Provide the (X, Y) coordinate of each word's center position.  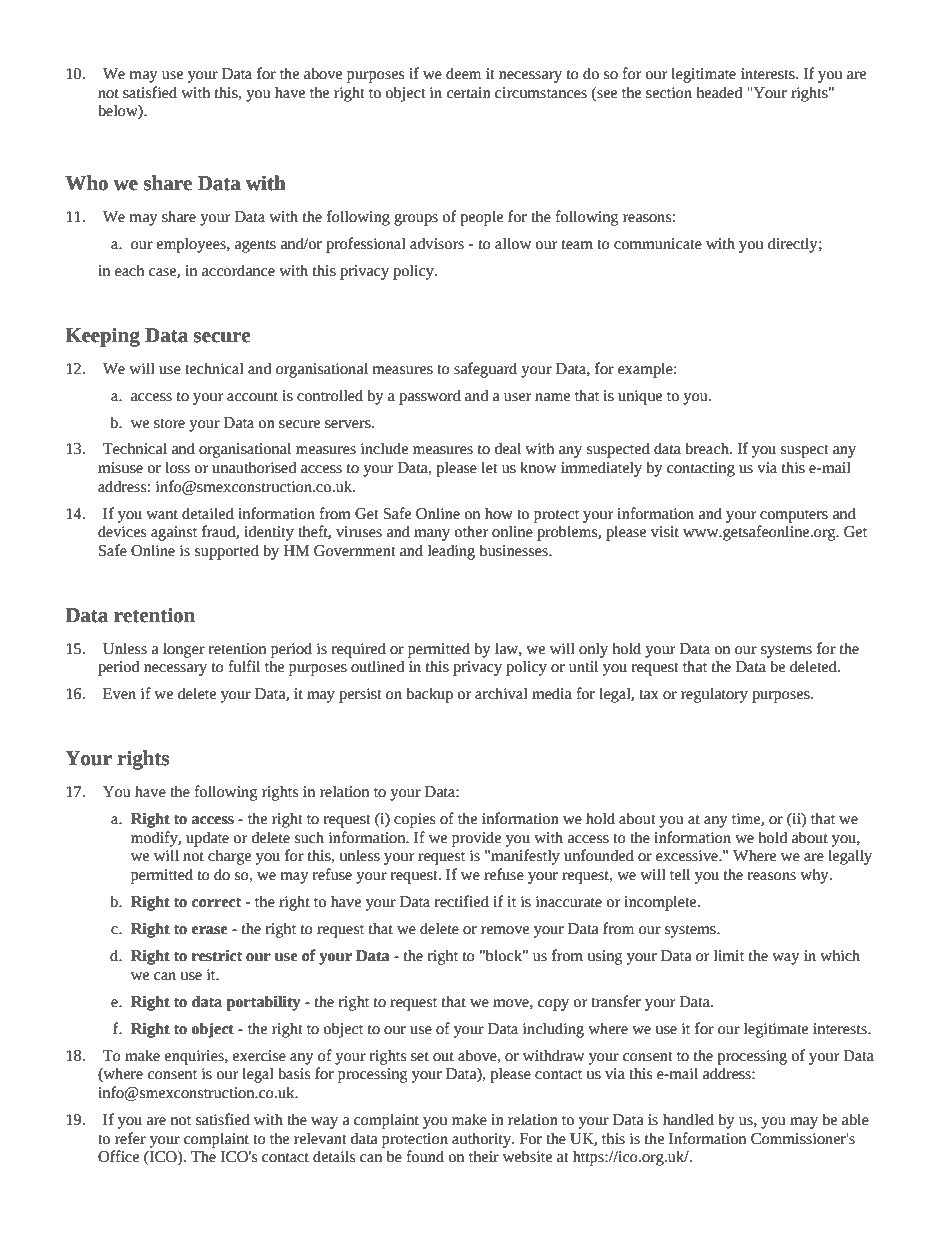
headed (719, 92)
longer (184, 650)
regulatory (714, 695)
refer (130, 1138)
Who (86, 183)
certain (469, 93)
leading (451, 552)
